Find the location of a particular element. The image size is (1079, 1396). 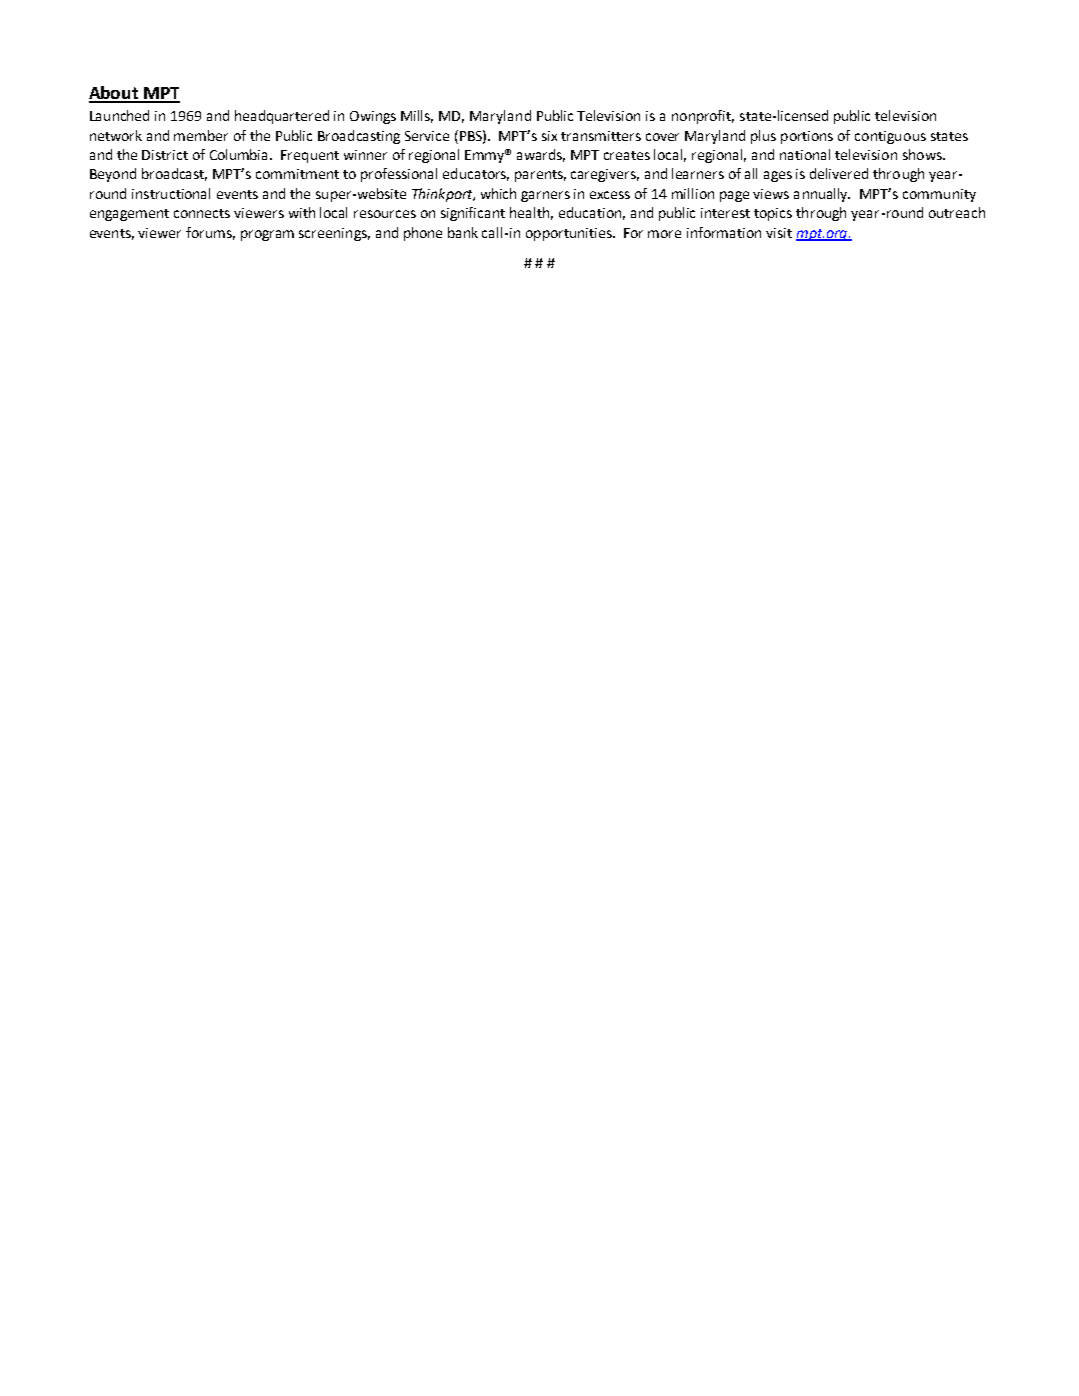

member is located at coordinates (201, 135).
